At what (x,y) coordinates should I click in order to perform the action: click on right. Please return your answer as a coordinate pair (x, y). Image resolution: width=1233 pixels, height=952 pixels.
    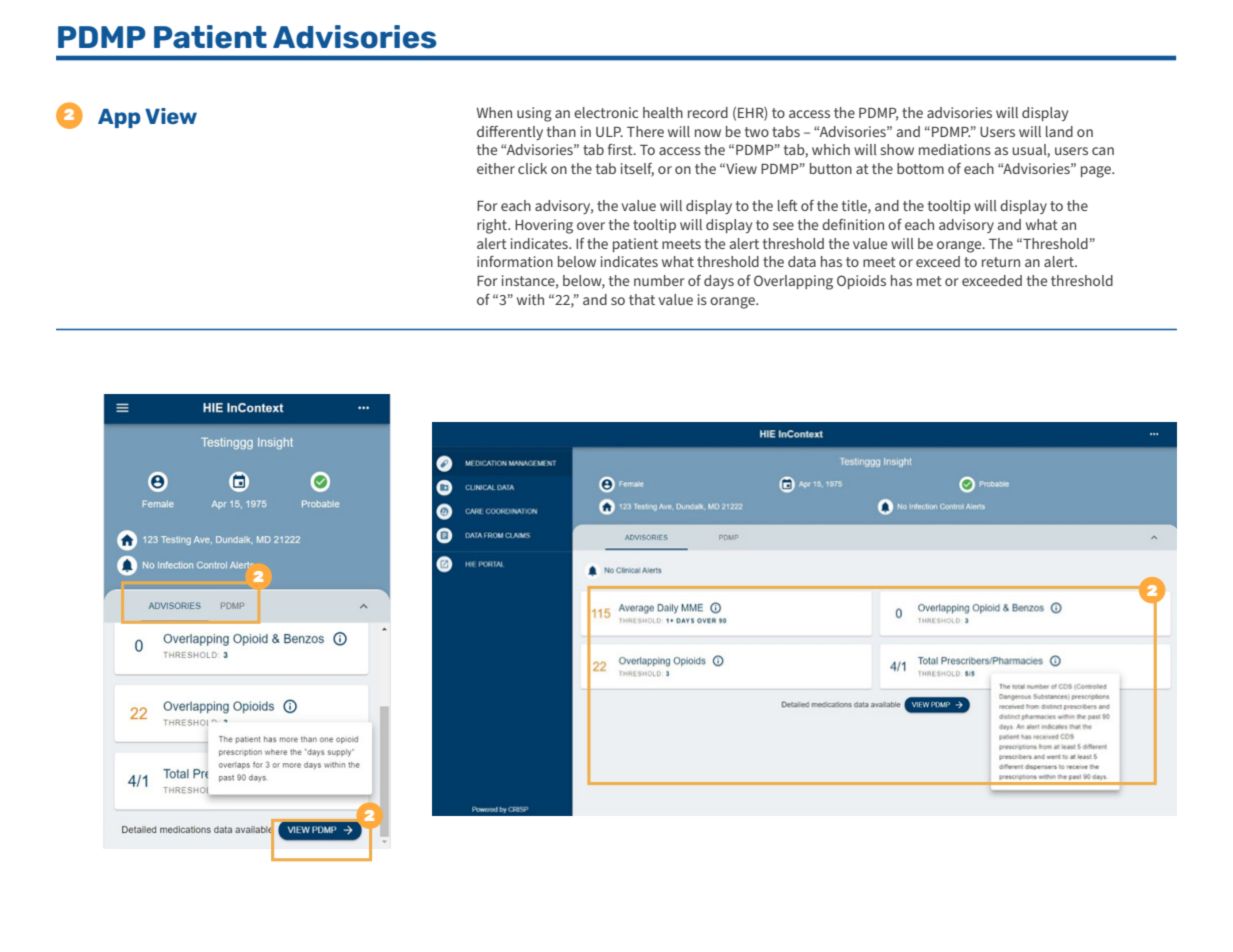
    Looking at the image, I should click on (493, 226).
